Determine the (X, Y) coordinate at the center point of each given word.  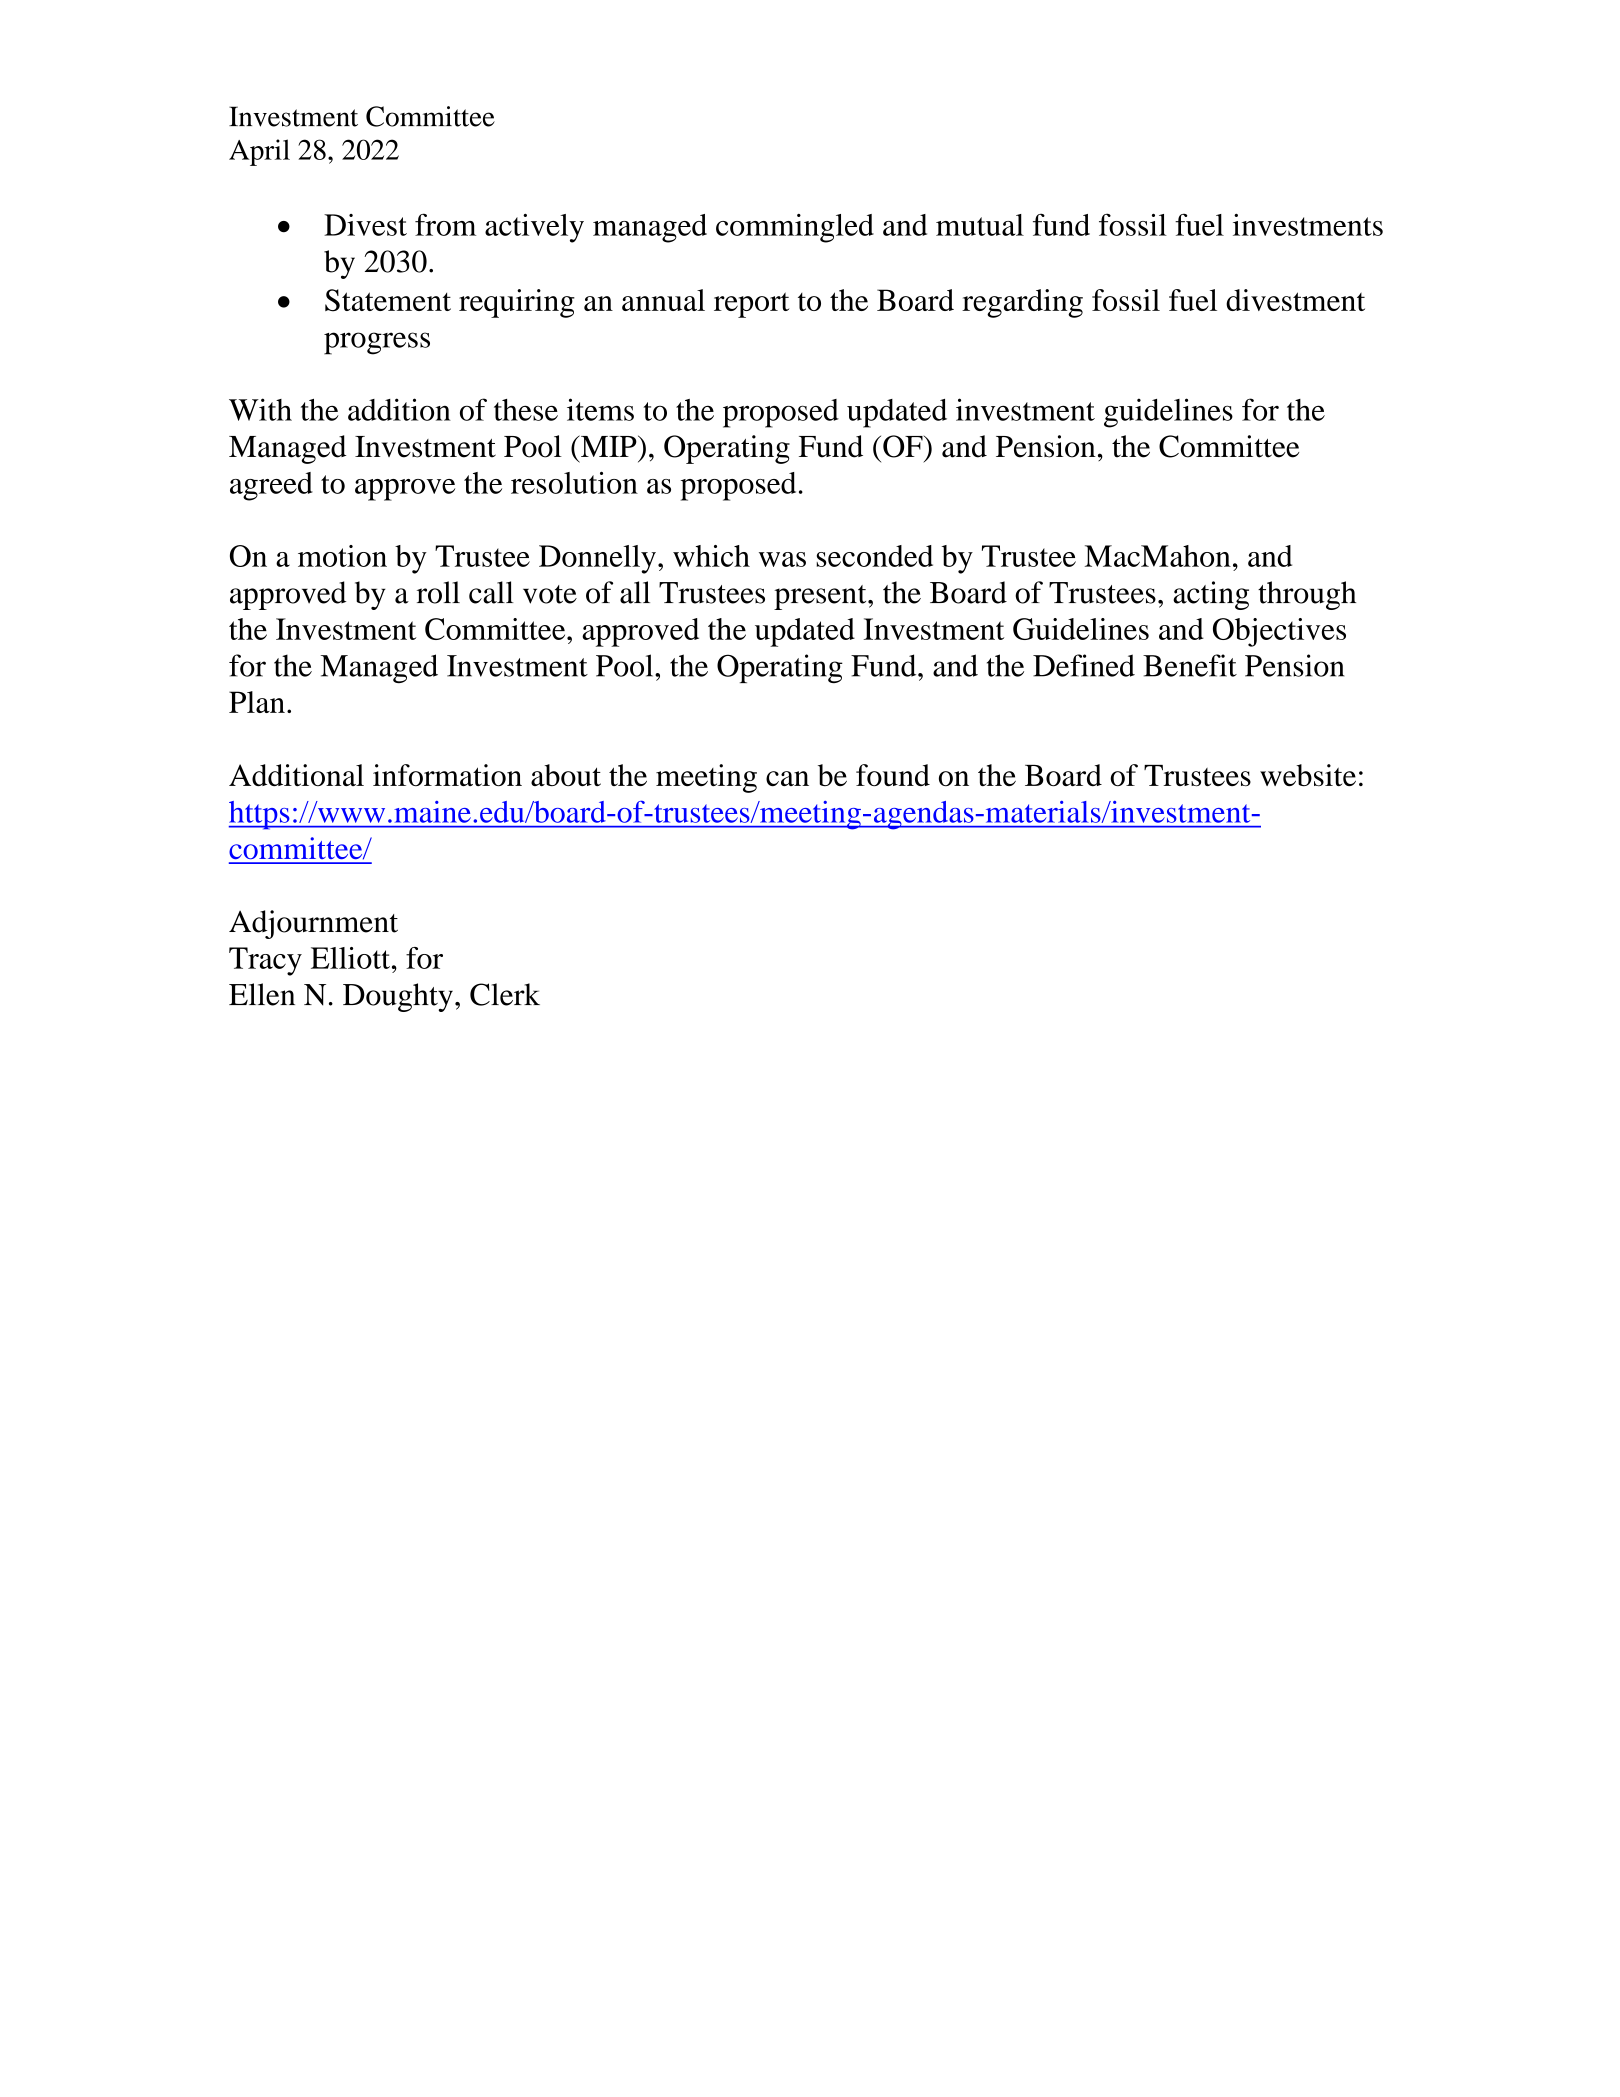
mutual (980, 225)
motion (342, 556)
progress (377, 343)
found (893, 775)
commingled (795, 228)
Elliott (350, 958)
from (445, 224)
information (447, 775)
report (751, 305)
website (1308, 775)
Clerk (505, 994)
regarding (1022, 303)
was (782, 559)
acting (1211, 595)
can (787, 778)
